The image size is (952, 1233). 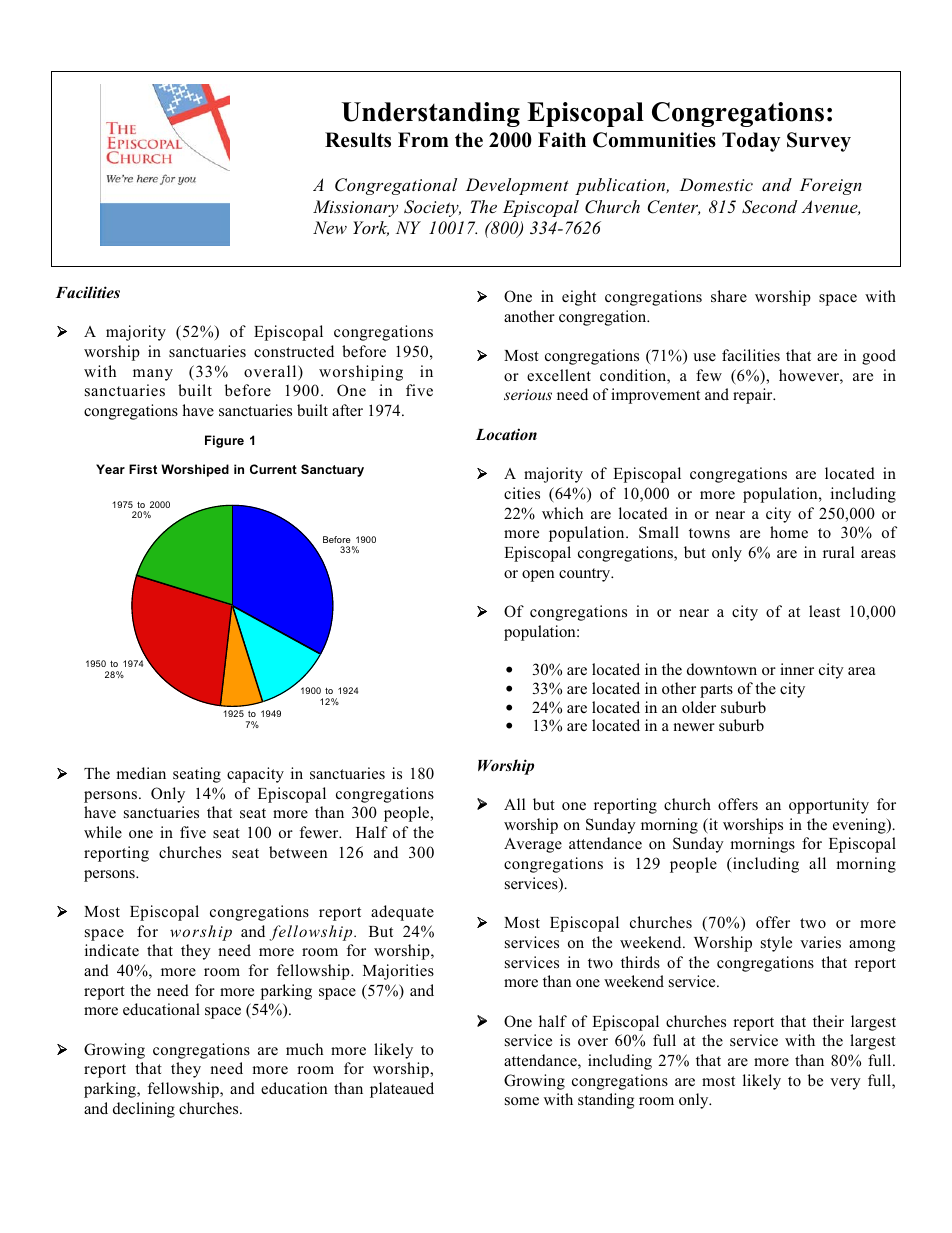 What do you see at coordinates (831, 186) in the page?
I see `Foreign` at bounding box center [831, 186].
